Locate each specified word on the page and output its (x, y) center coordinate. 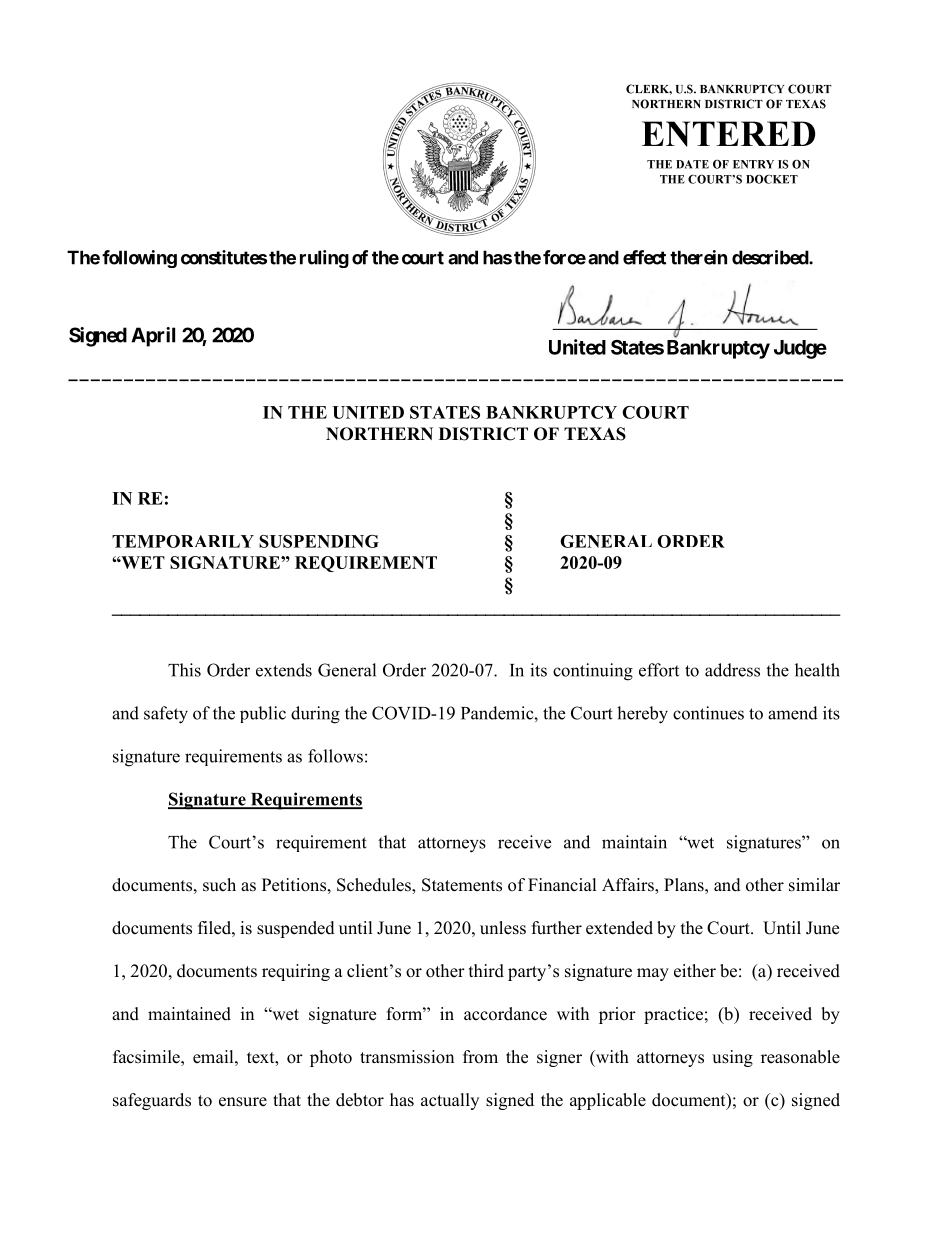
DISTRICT (483, 434)
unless (503, 928)
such (219, 885)
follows (335, 756)
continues (708, 713)
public (263, 714)
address (732, 670)
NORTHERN (379, 434)
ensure (243, 1102)
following (139, 259)
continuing (593, 672)
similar (814, 885)
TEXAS (595, 434)
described (771, 257)
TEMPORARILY (183, 541)
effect (644, 257)
